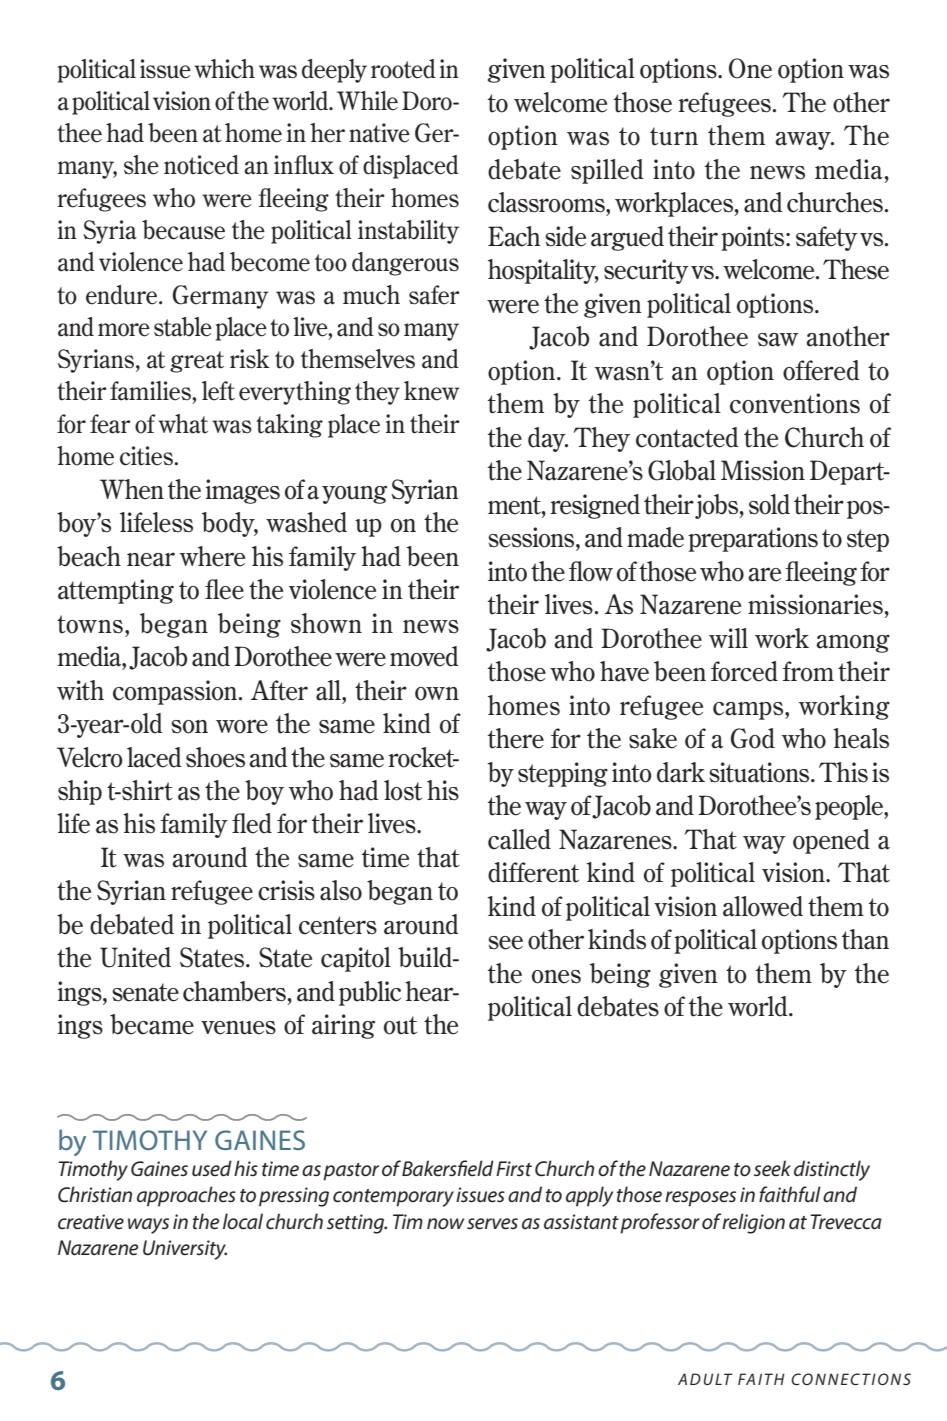 The height and width of the screenshot is (1421, 947). Describe the element at coordinates (516, 738) in the screenshot. I see `there` at that location.
